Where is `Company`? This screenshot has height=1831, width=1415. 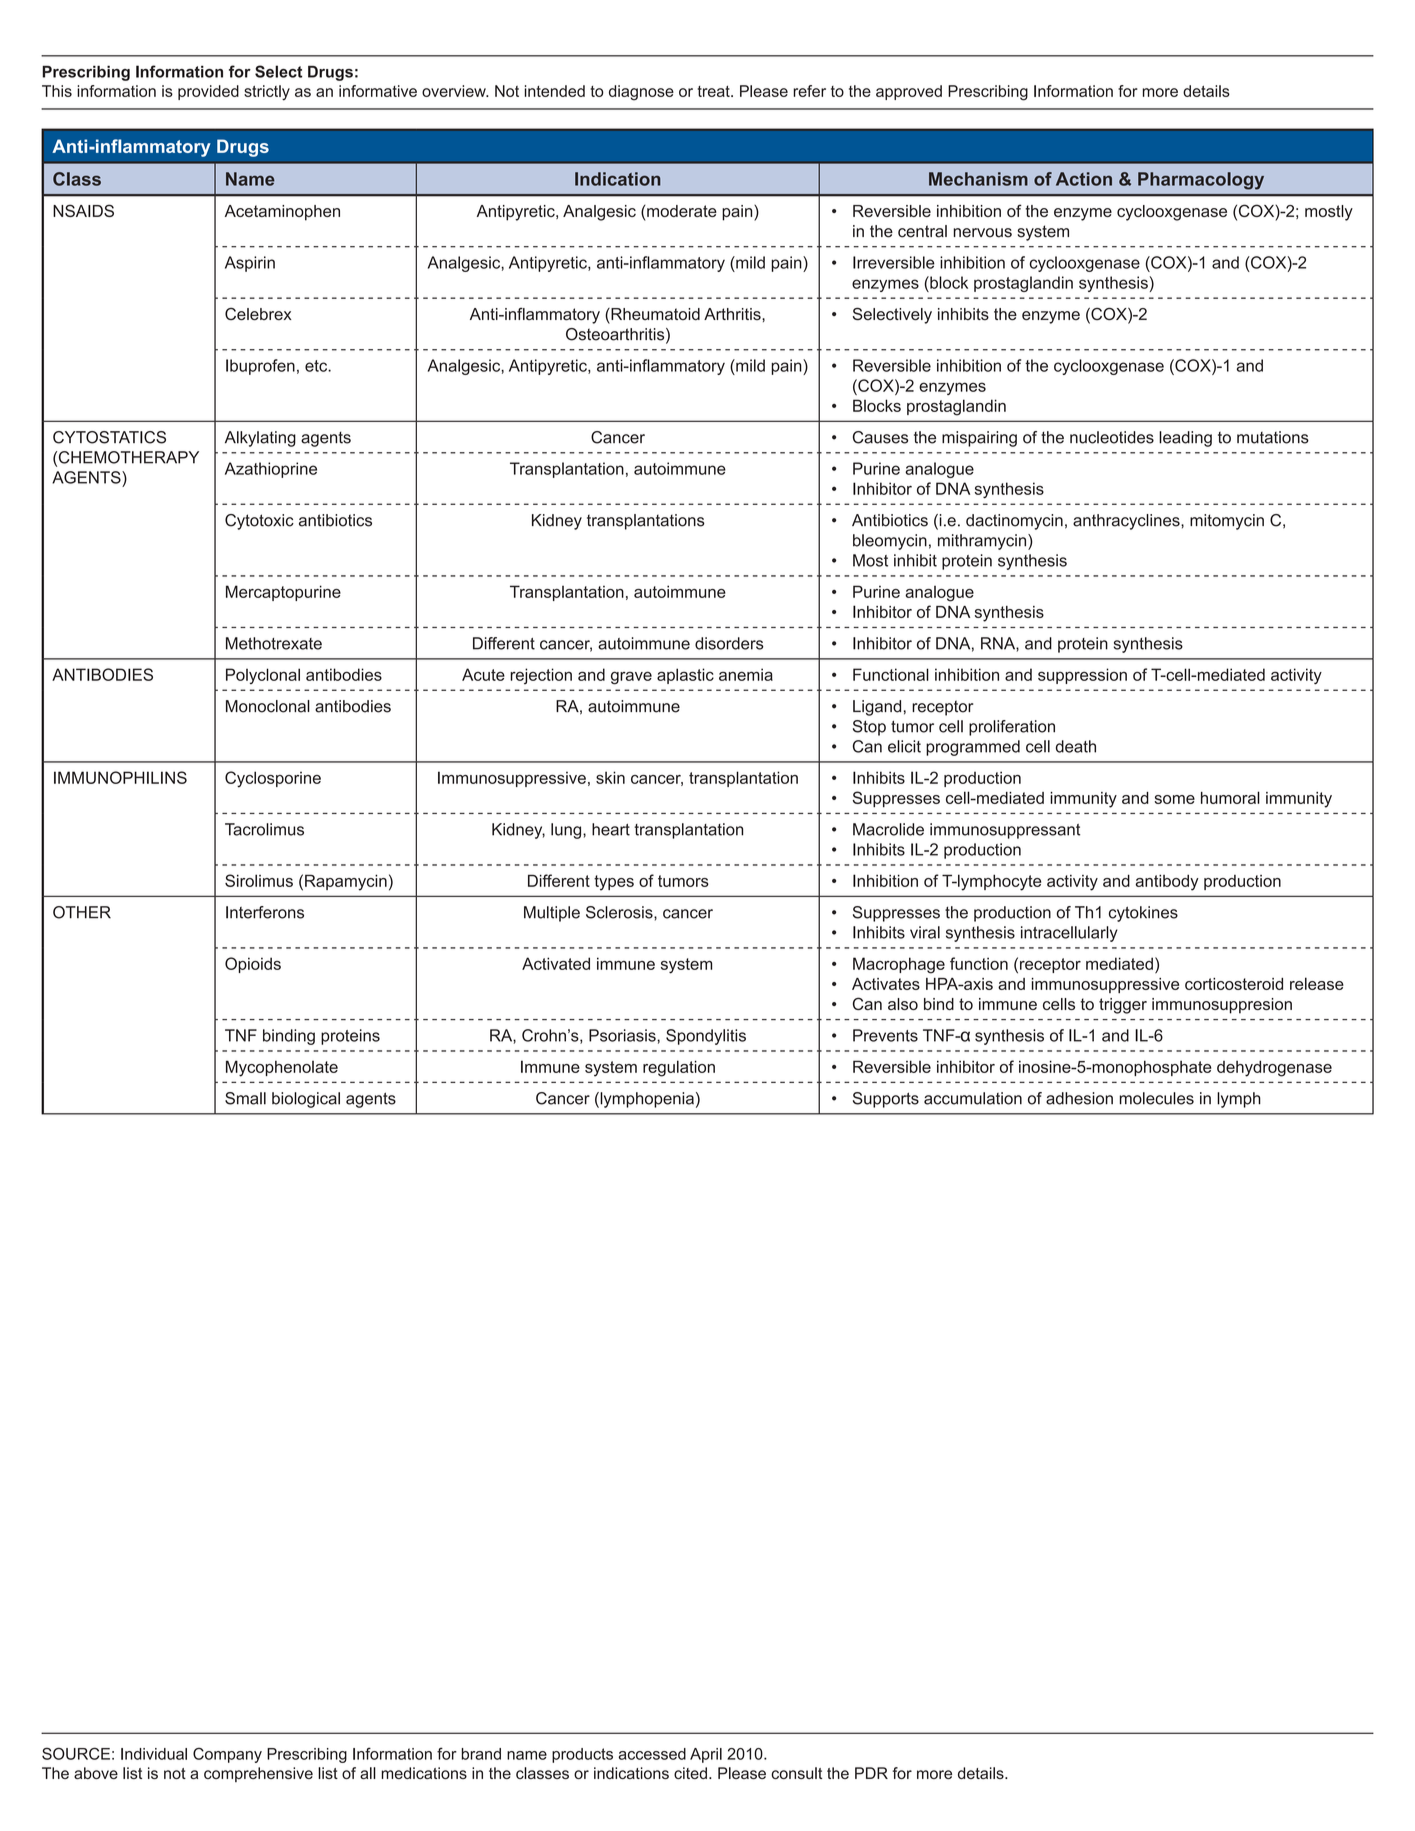 Company is located at coordinates (227, 1755).
